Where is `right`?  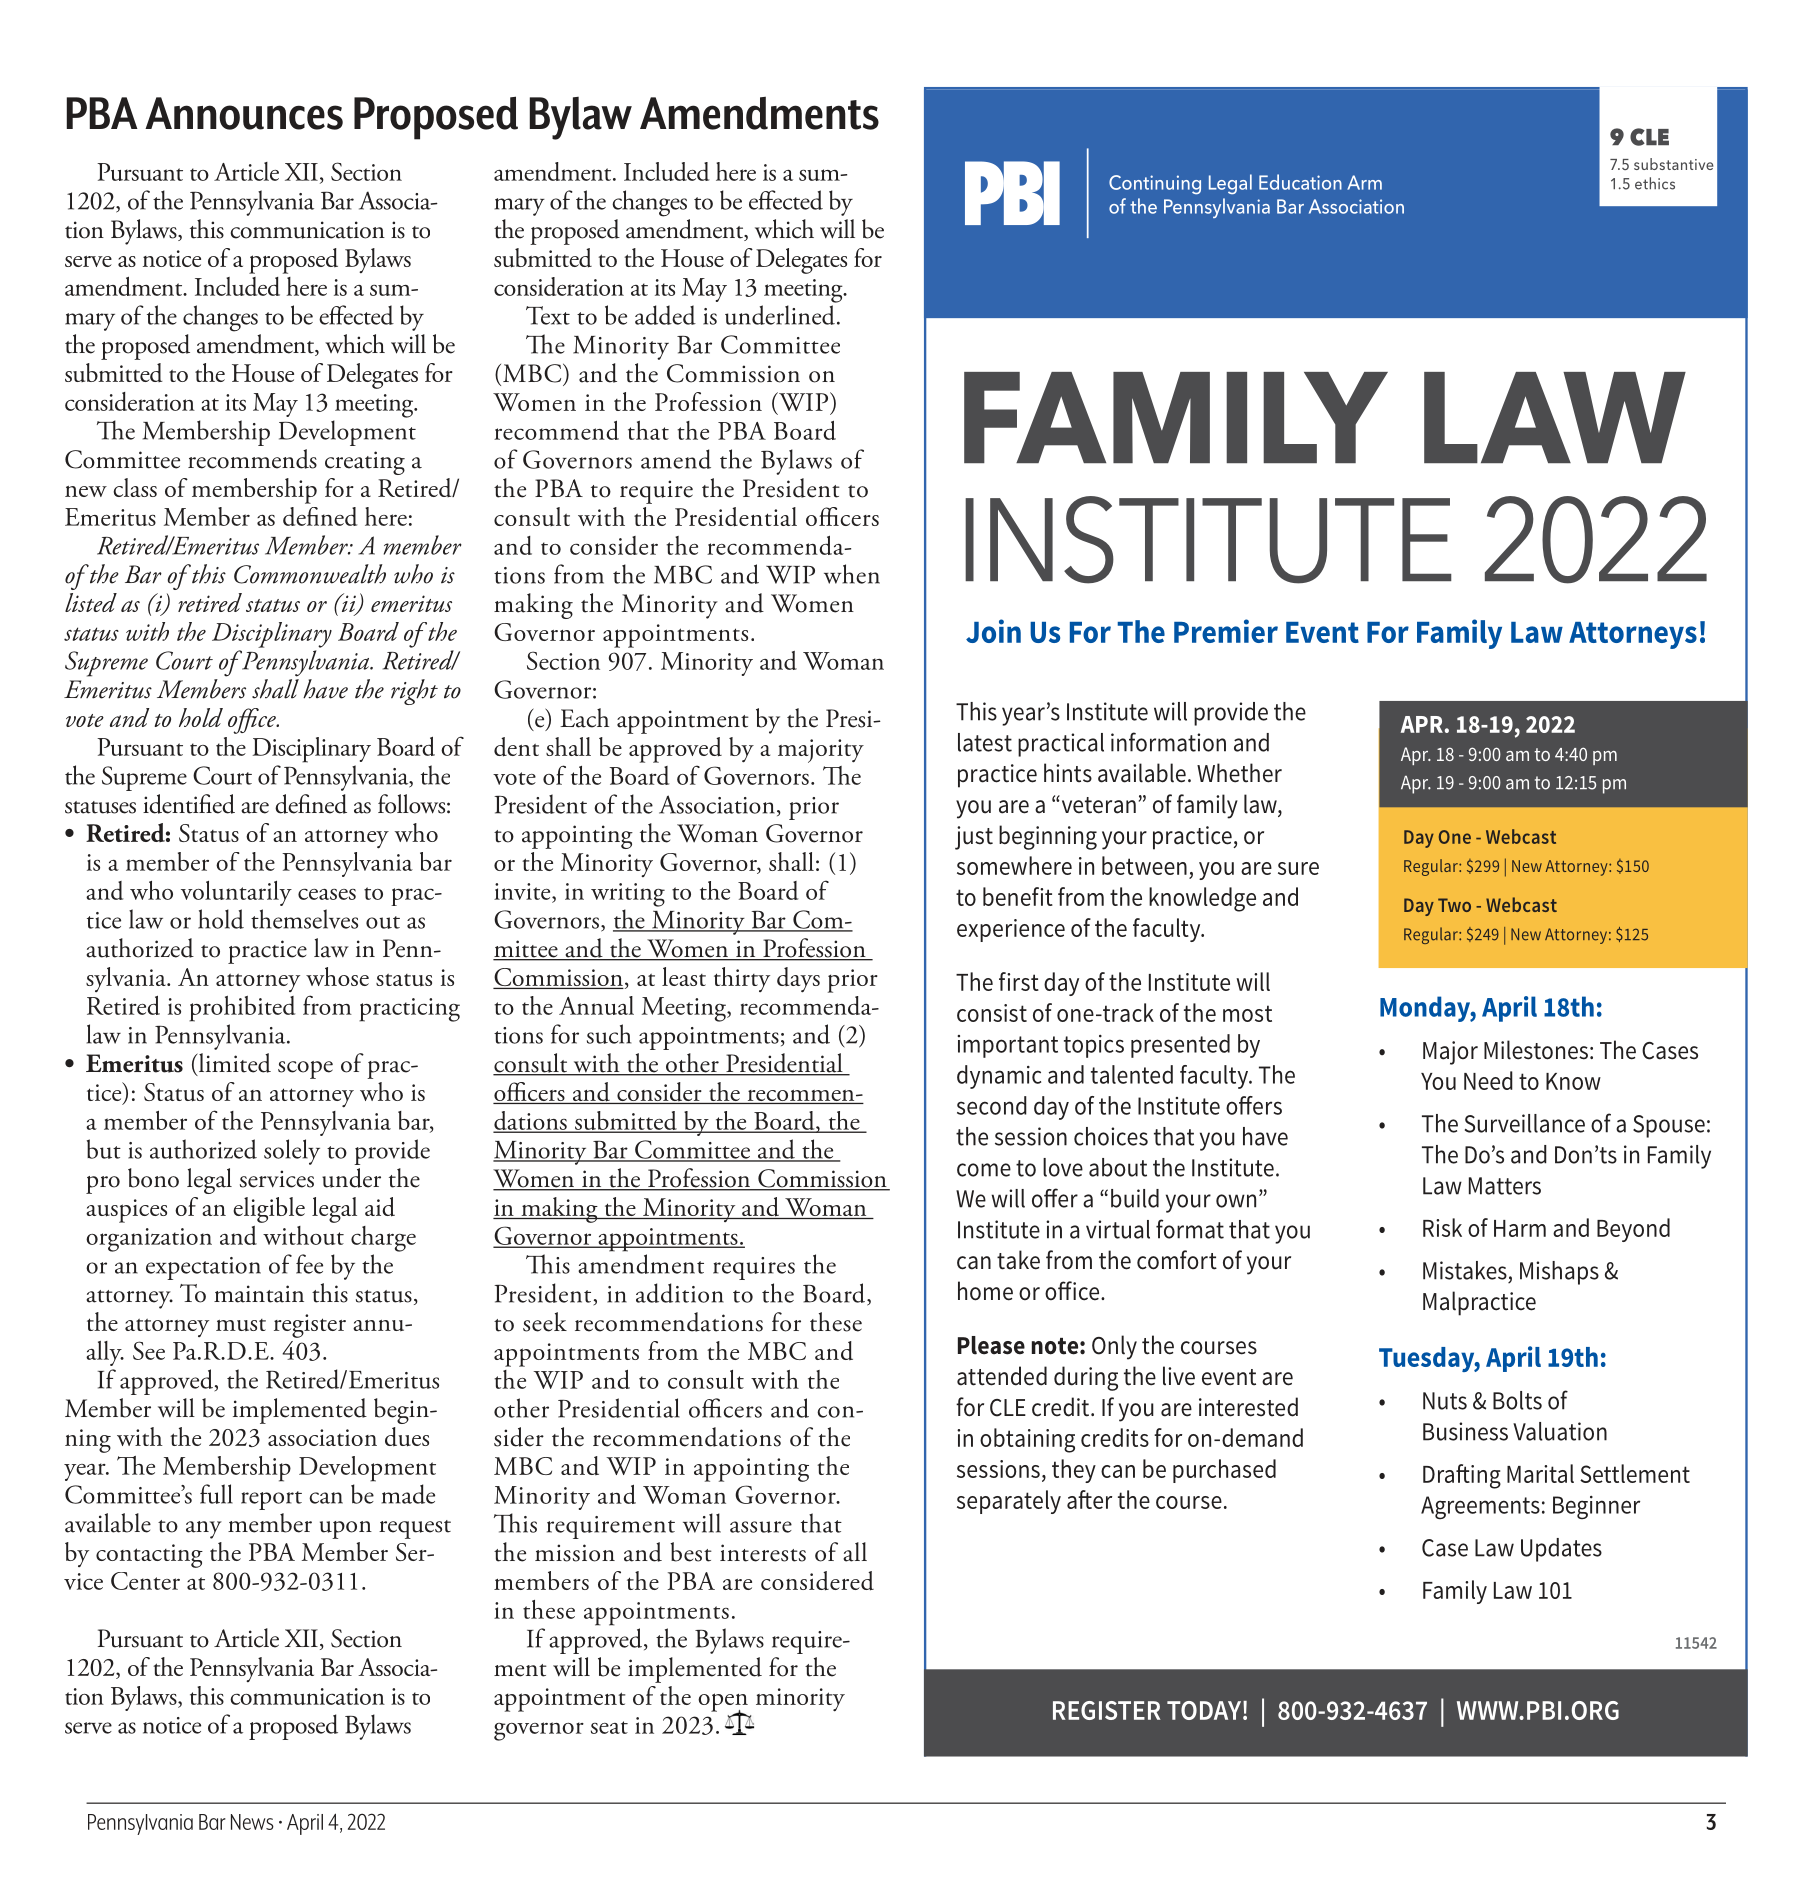 right is located at coordinates (414, 692).
